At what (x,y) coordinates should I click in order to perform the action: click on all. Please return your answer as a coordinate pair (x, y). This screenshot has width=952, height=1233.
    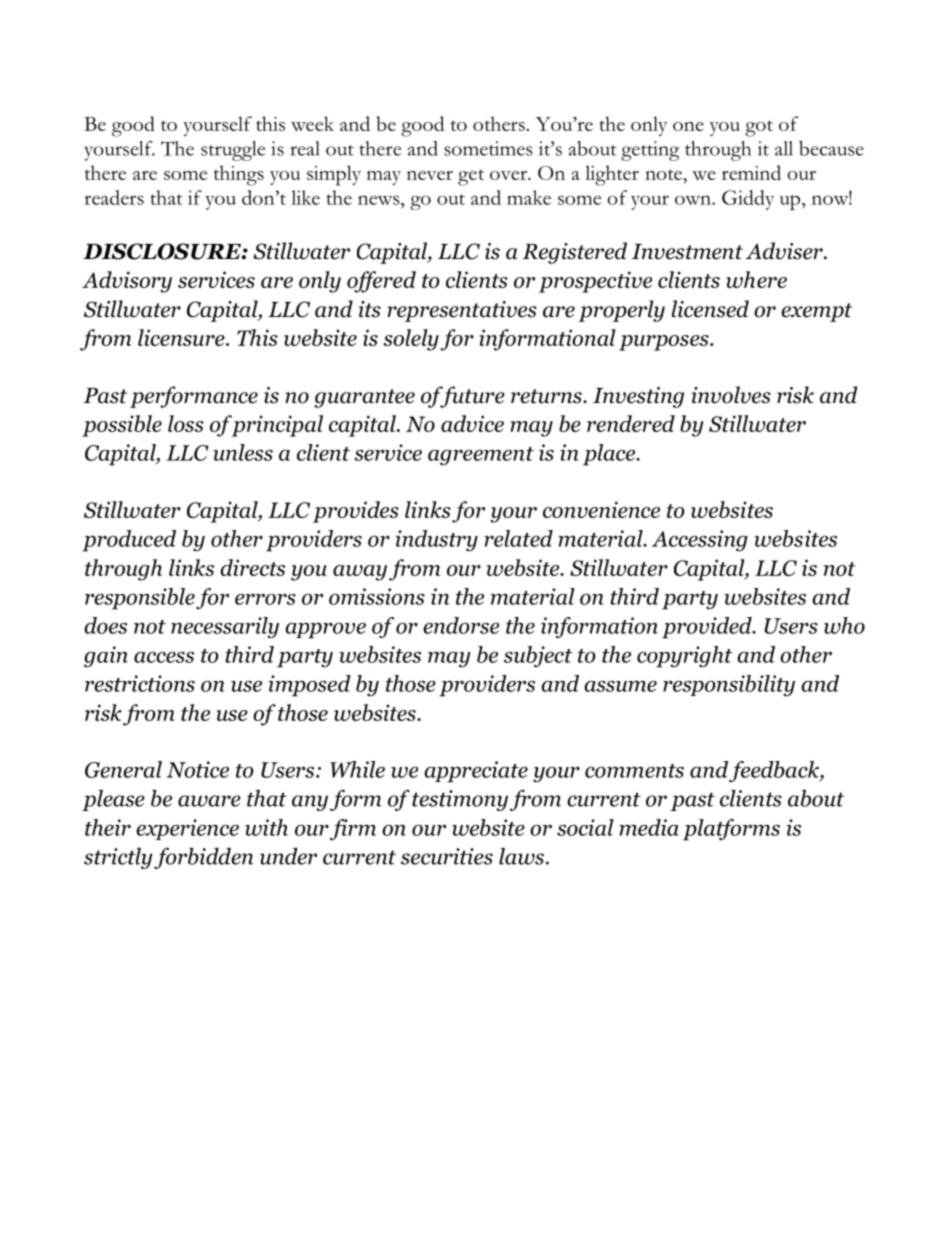
    Looking at the image, I should click on (784, 148).
